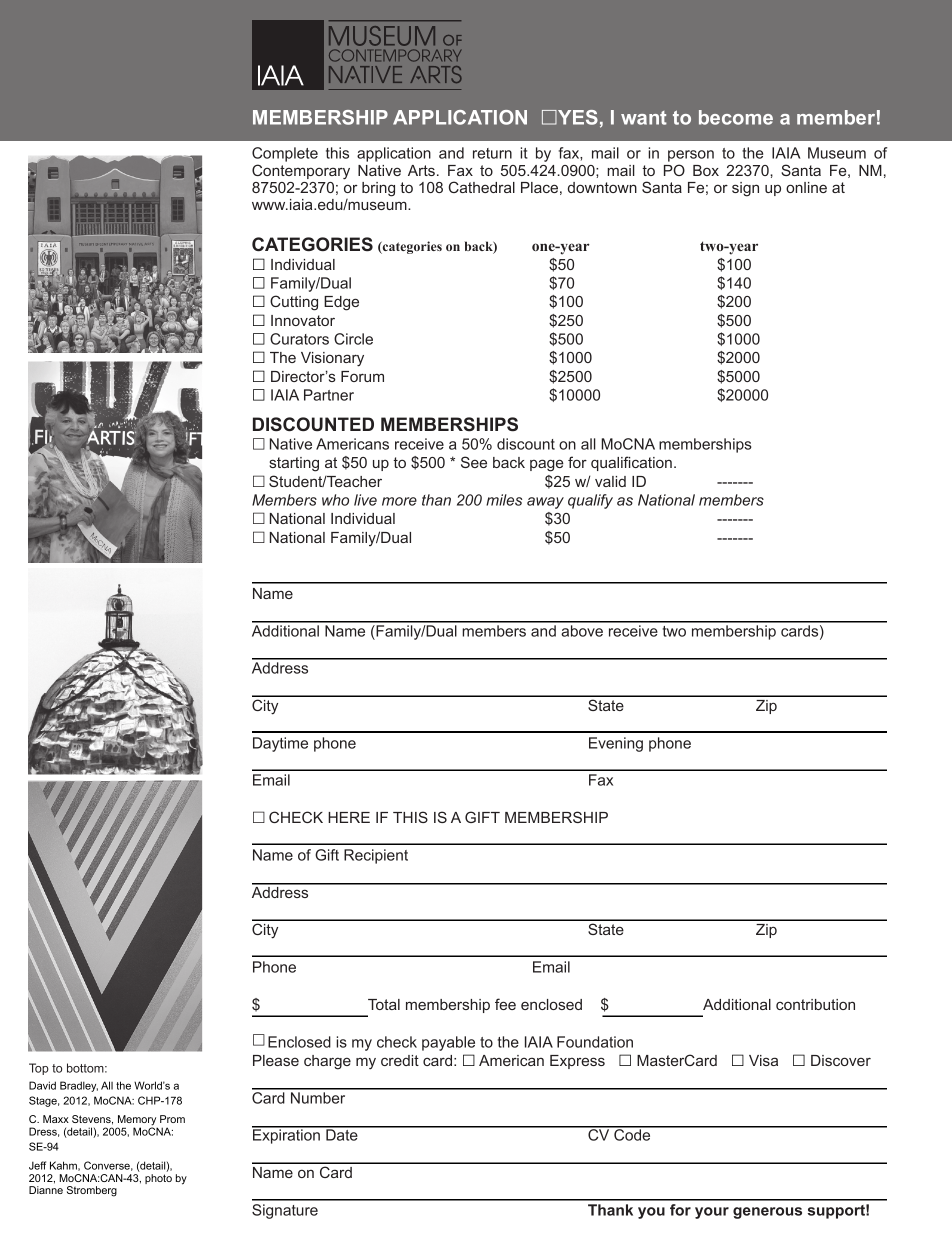 Image resolution: width=952 pixels, height=1233 pixels. What do you see at coordinates (280, 744) in the screenshot?
I see `Daytime` at bounding box center [280, 744].
